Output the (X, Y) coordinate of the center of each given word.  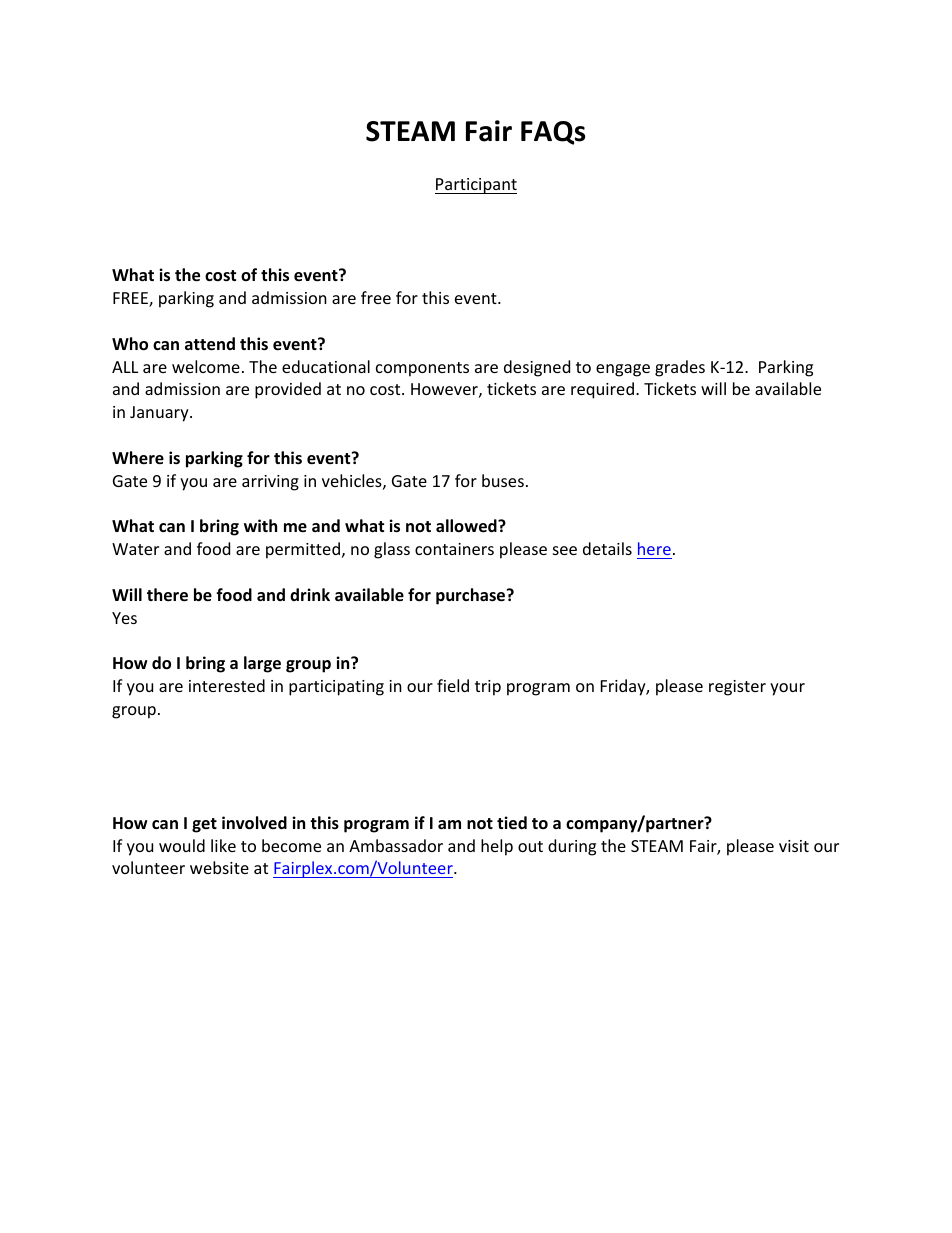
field (453, 685)
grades (680, 368)
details (607, 548)
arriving (270, 483)
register (737, 688)
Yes (124, 618)
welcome (206, 366)
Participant (476, 186)
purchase (472, 596)
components (422, 369)
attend (210, 344)
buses (503, 480)
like (223, 845)
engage (623, 370)
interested (227, 685)
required (602, 390)
